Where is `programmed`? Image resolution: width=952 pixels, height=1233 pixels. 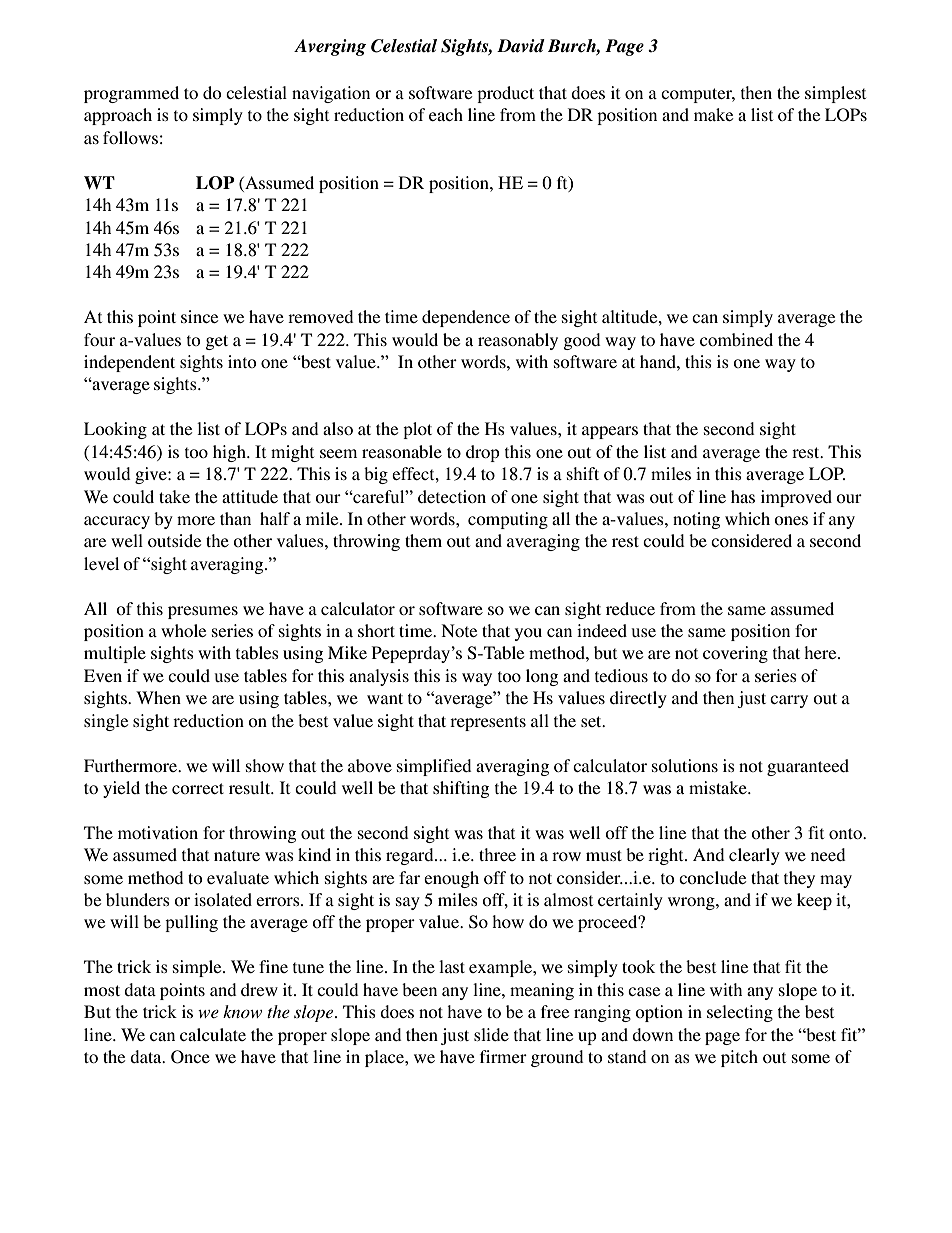 programmed is located at coordinates (131, 94).
